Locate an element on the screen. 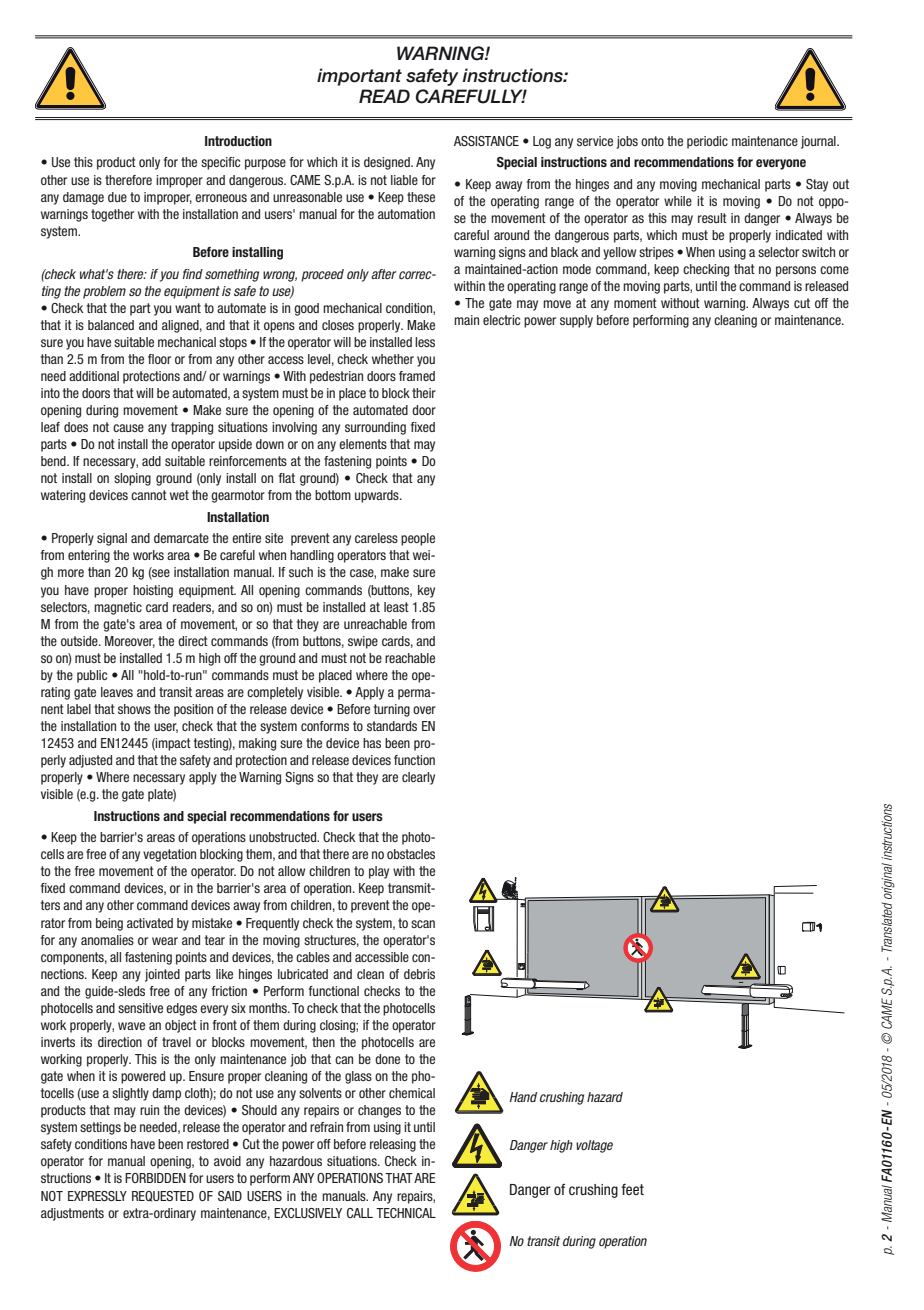 The image size is (924, 1310). moment is located at coordinates (635, 303).
